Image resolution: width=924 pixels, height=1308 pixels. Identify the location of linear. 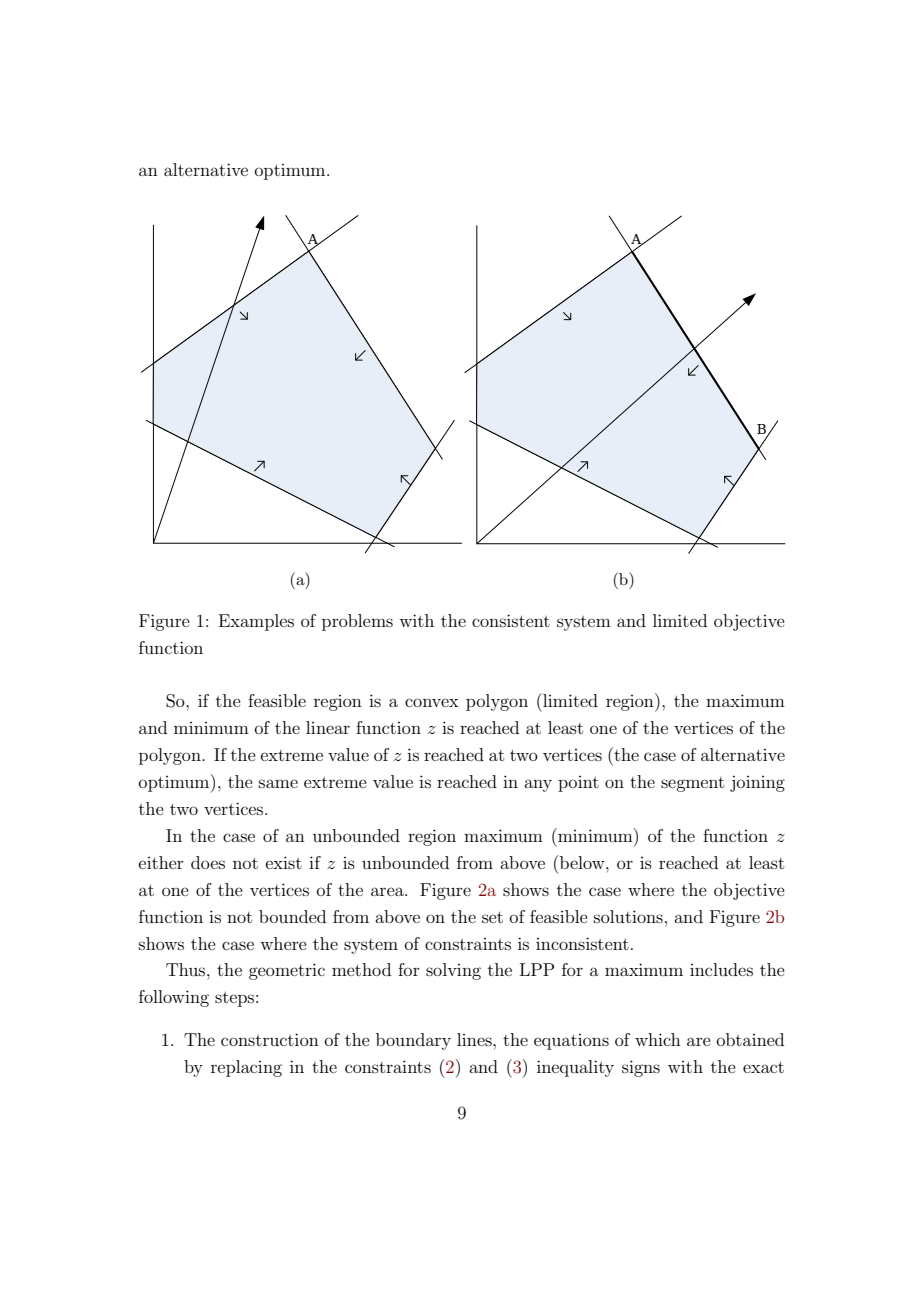
(328, 727).
